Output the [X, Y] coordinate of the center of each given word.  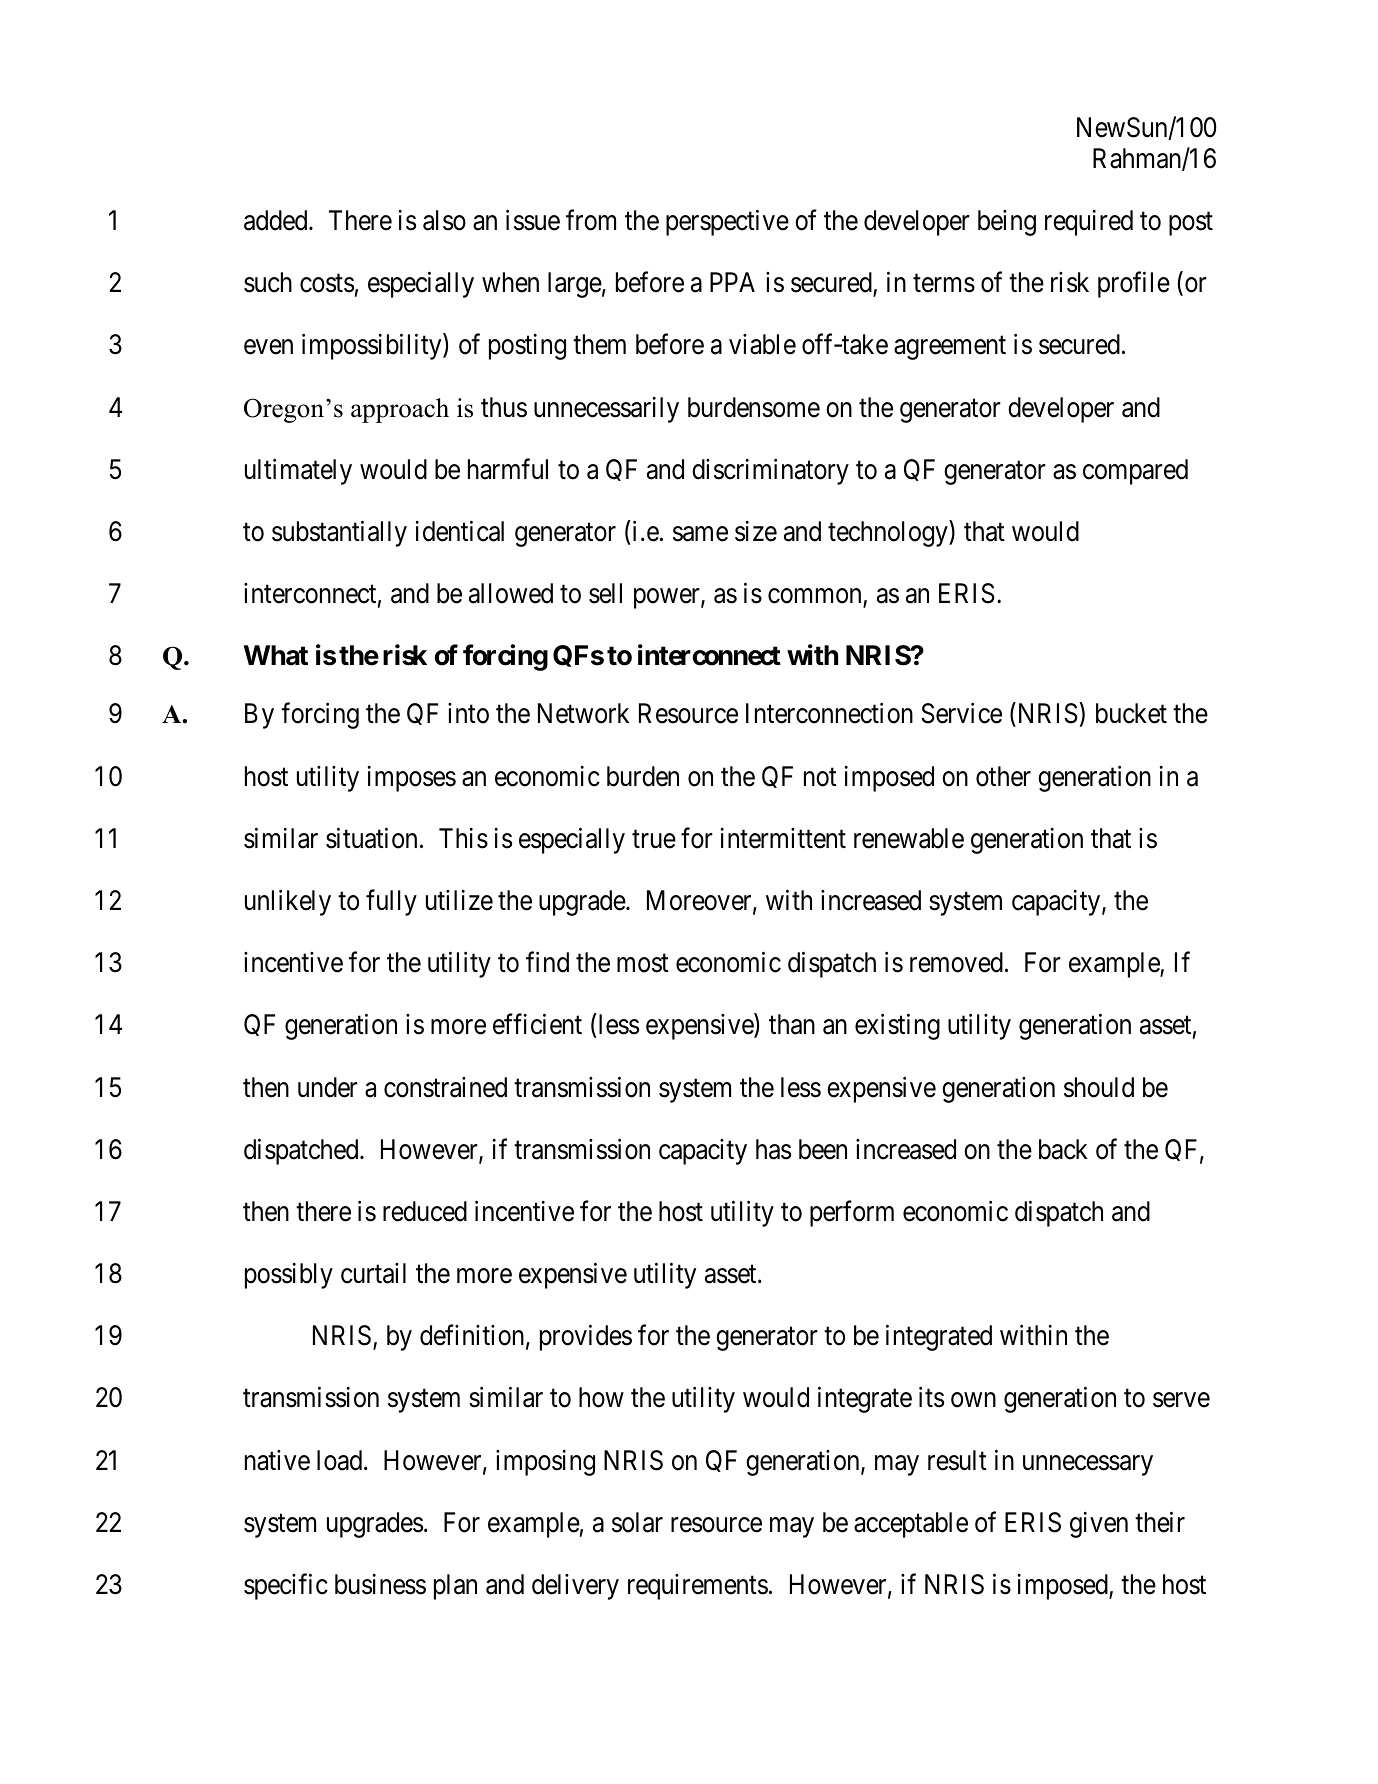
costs [327, 284]
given [1099, 1525]
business [380, 1584]
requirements [698, 1587]
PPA [732, 282]
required [1089, 223]
